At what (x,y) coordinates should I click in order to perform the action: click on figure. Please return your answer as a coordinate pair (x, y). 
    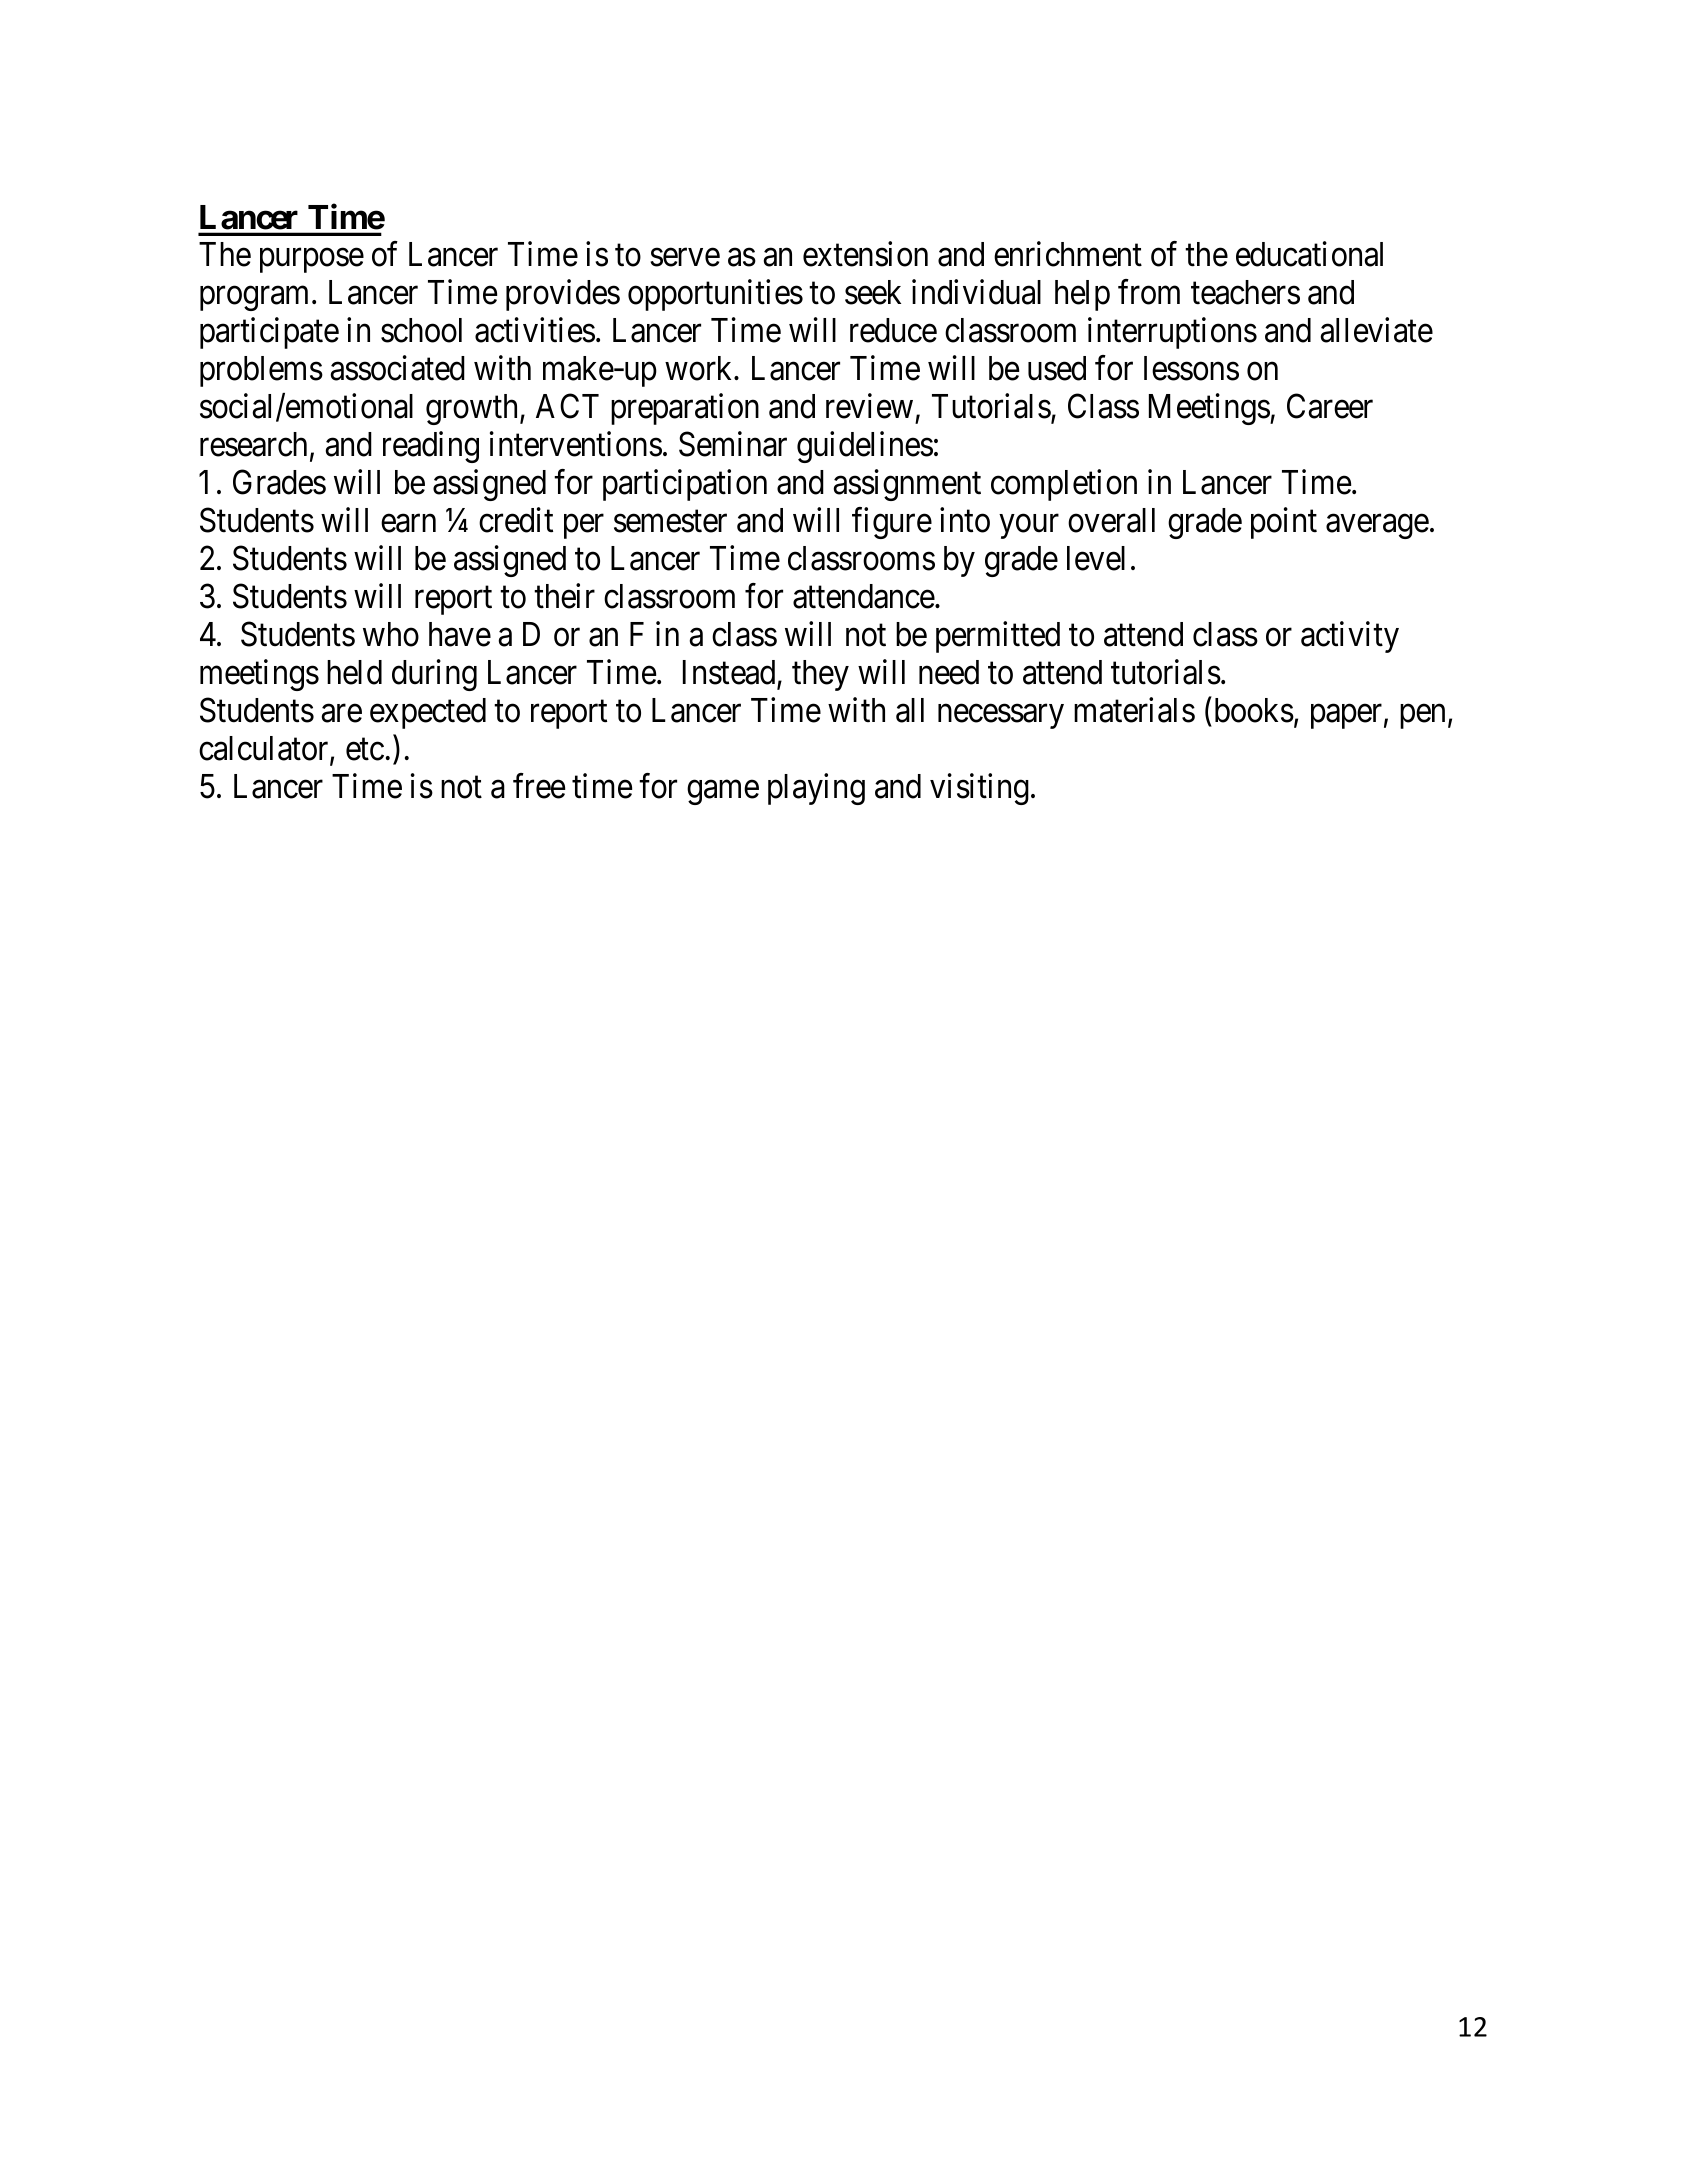
    Looking at the image, I should click on (892, 523).
